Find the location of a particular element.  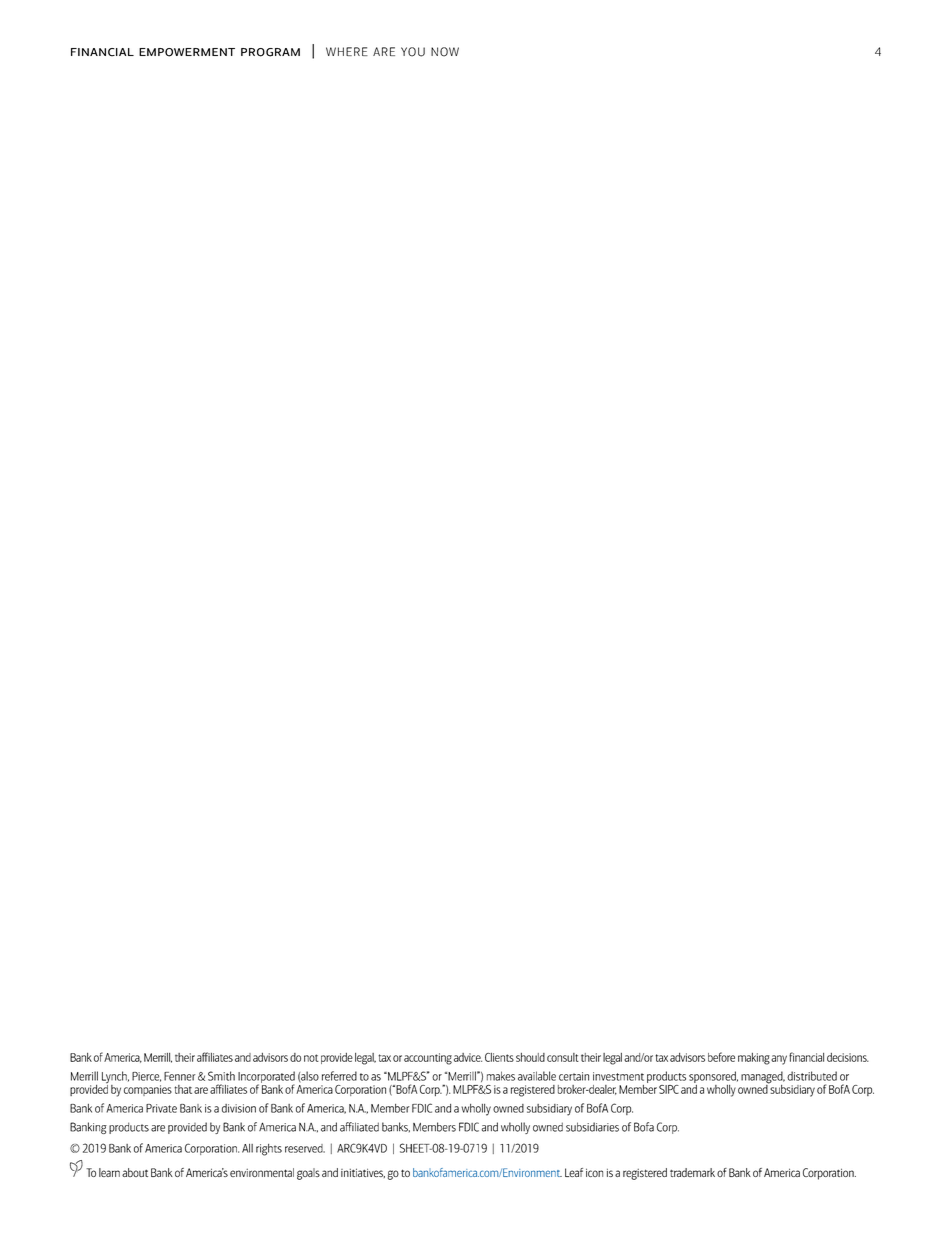

All is located at coordinates (247, 1148).
